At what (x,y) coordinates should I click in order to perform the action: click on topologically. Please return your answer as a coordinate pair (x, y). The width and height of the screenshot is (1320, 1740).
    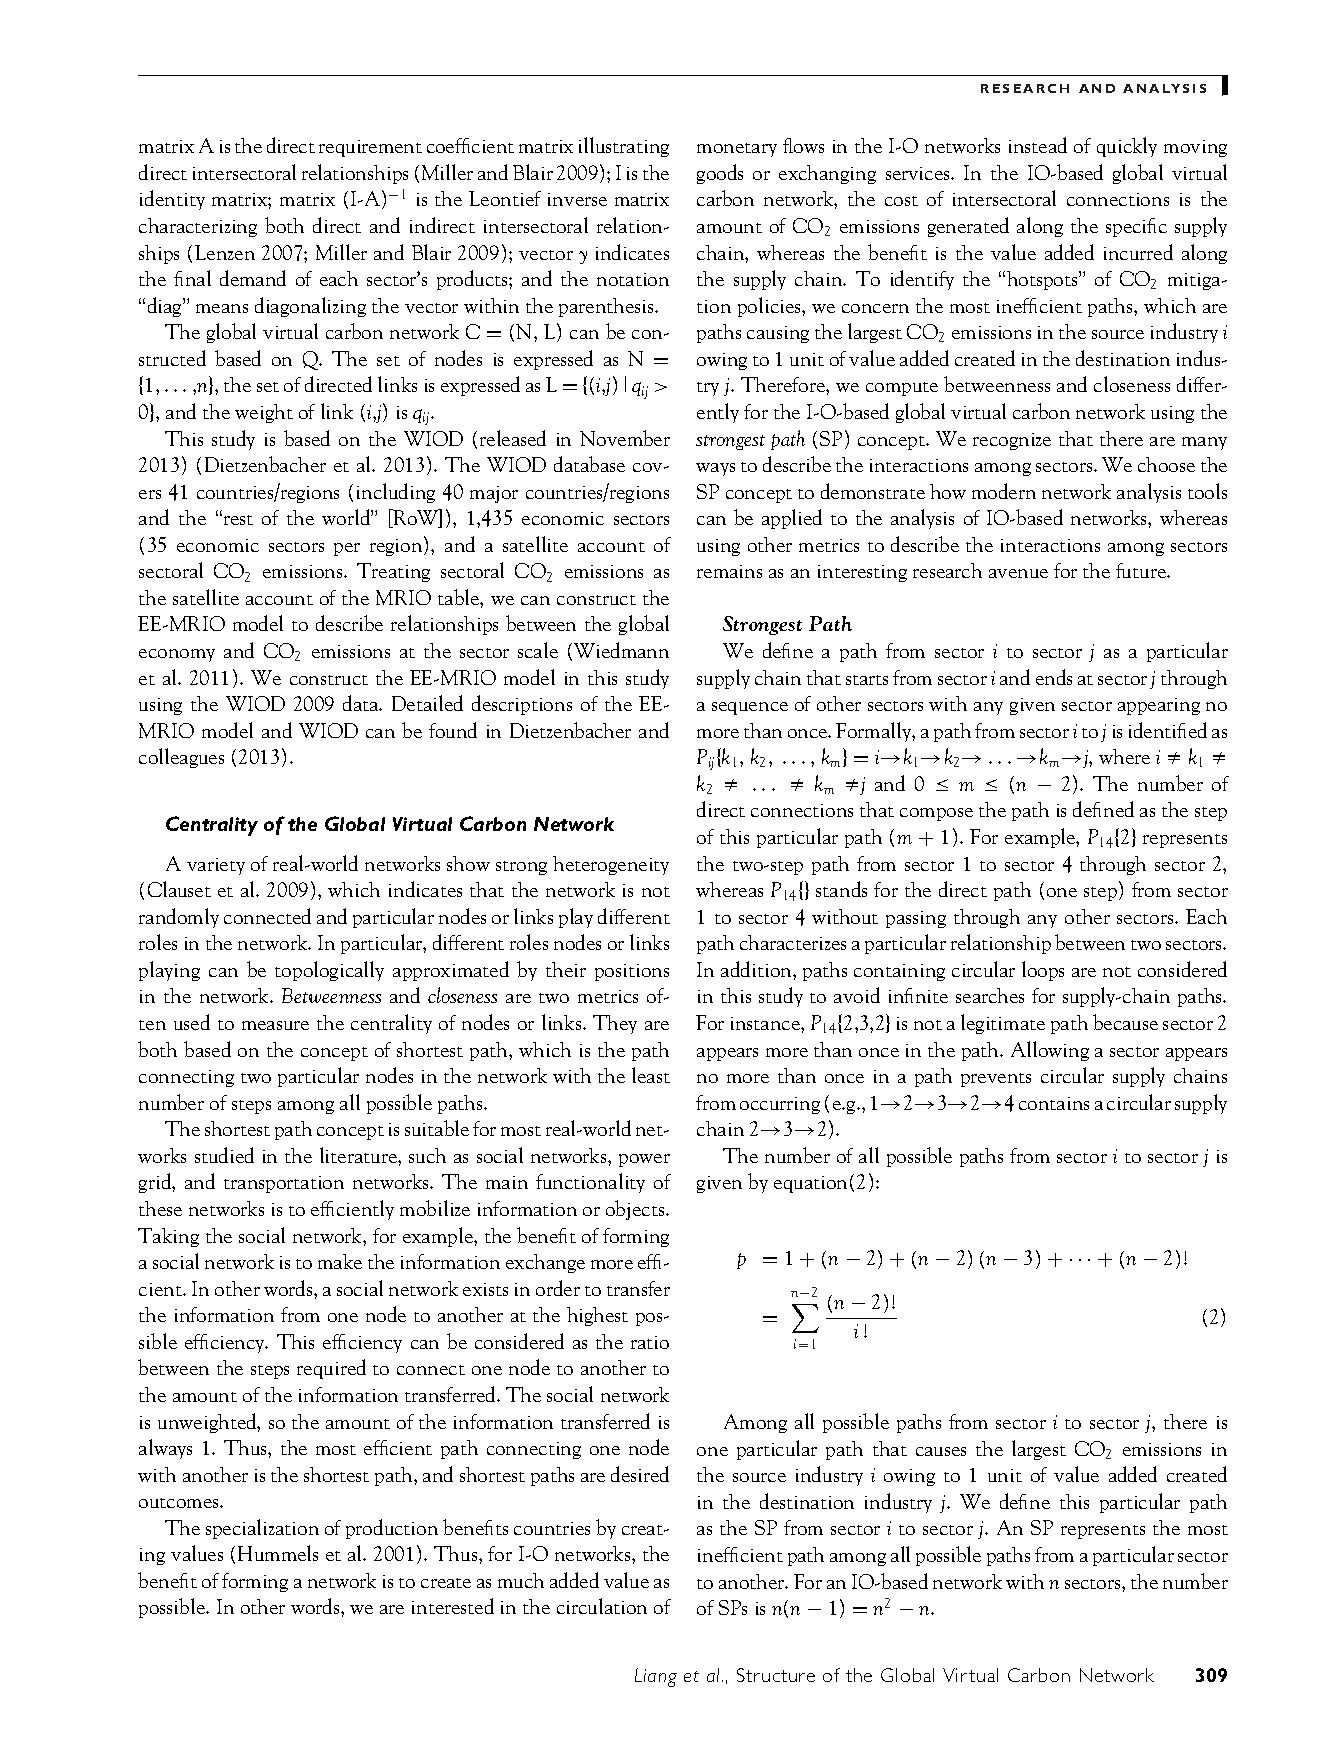
    Looking at the image, I should click on (329, 971).
